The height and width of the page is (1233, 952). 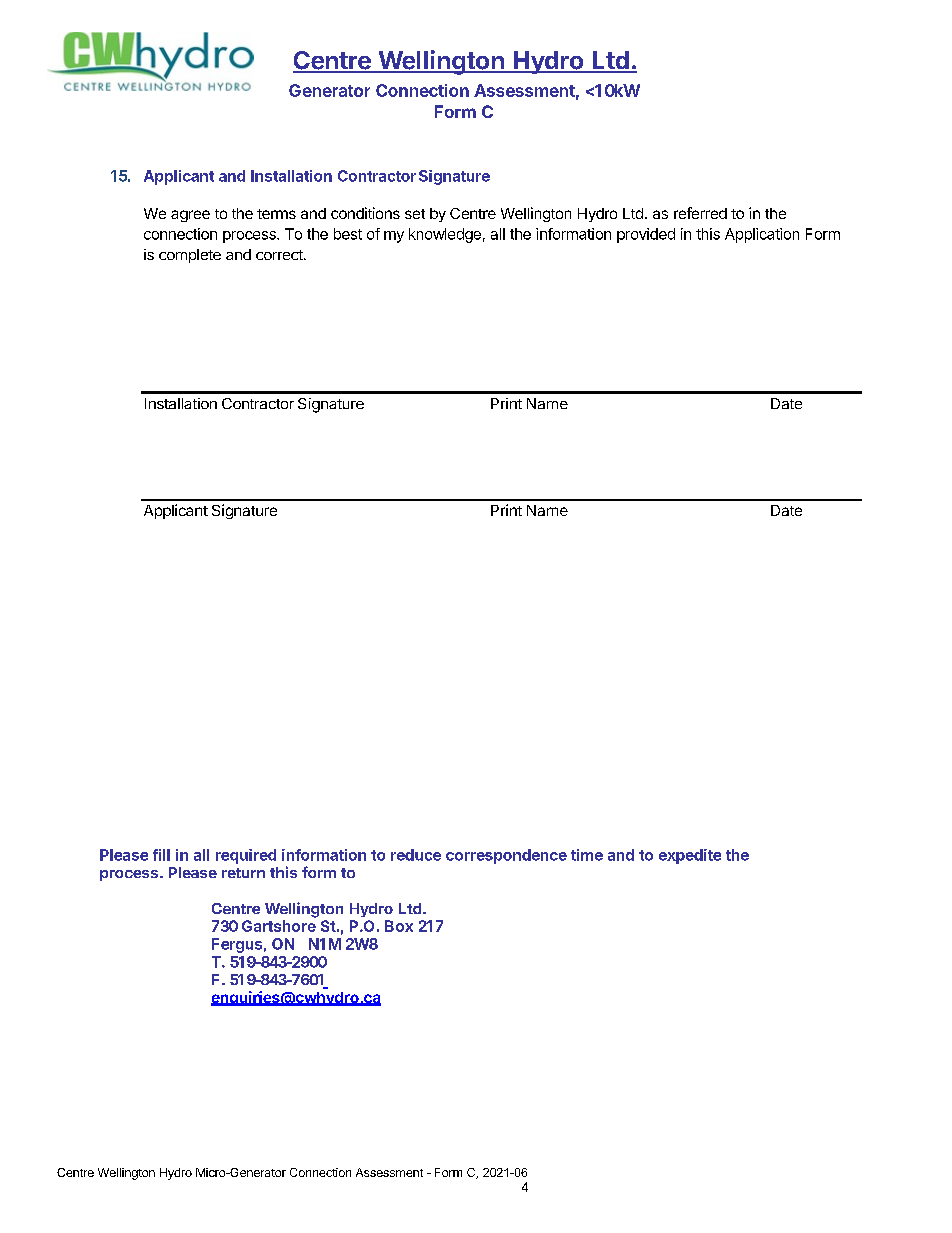 I want to click on agree, so click(x=190, y=216).
